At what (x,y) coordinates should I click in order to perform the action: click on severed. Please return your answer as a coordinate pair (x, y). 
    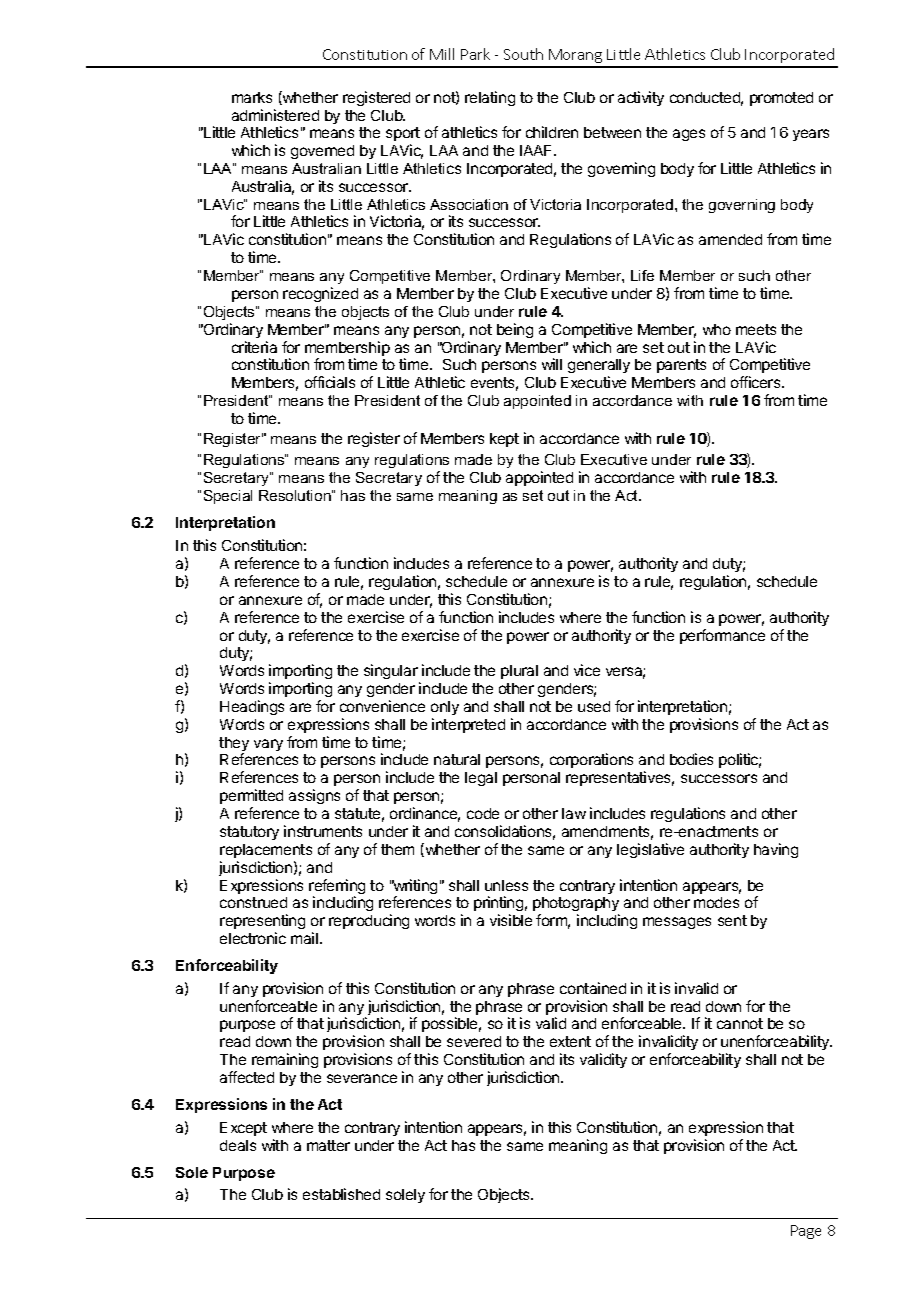
    Looking at the image, I should click on (474, 1041).
